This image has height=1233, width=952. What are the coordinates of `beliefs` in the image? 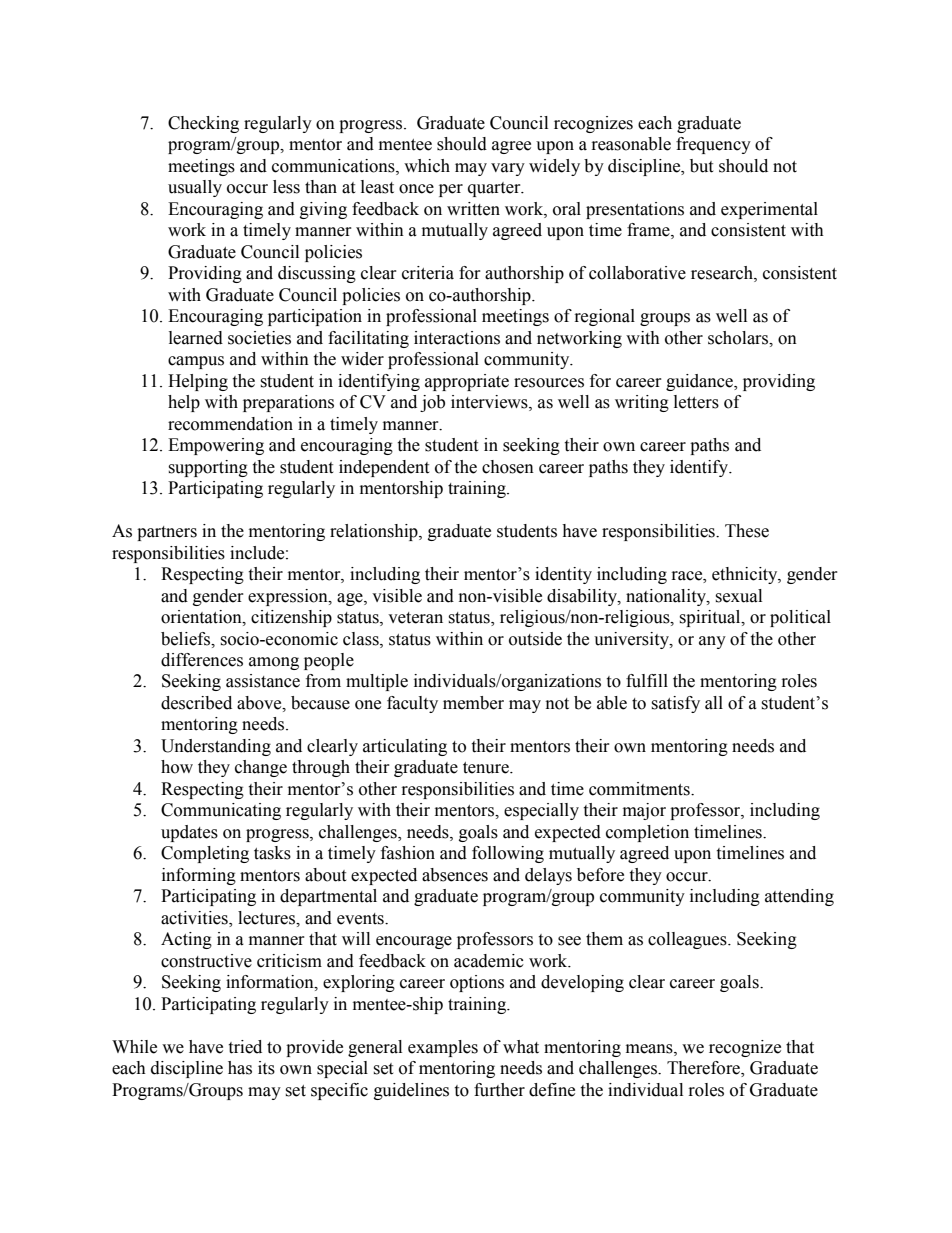 It's located at (187, 639).
